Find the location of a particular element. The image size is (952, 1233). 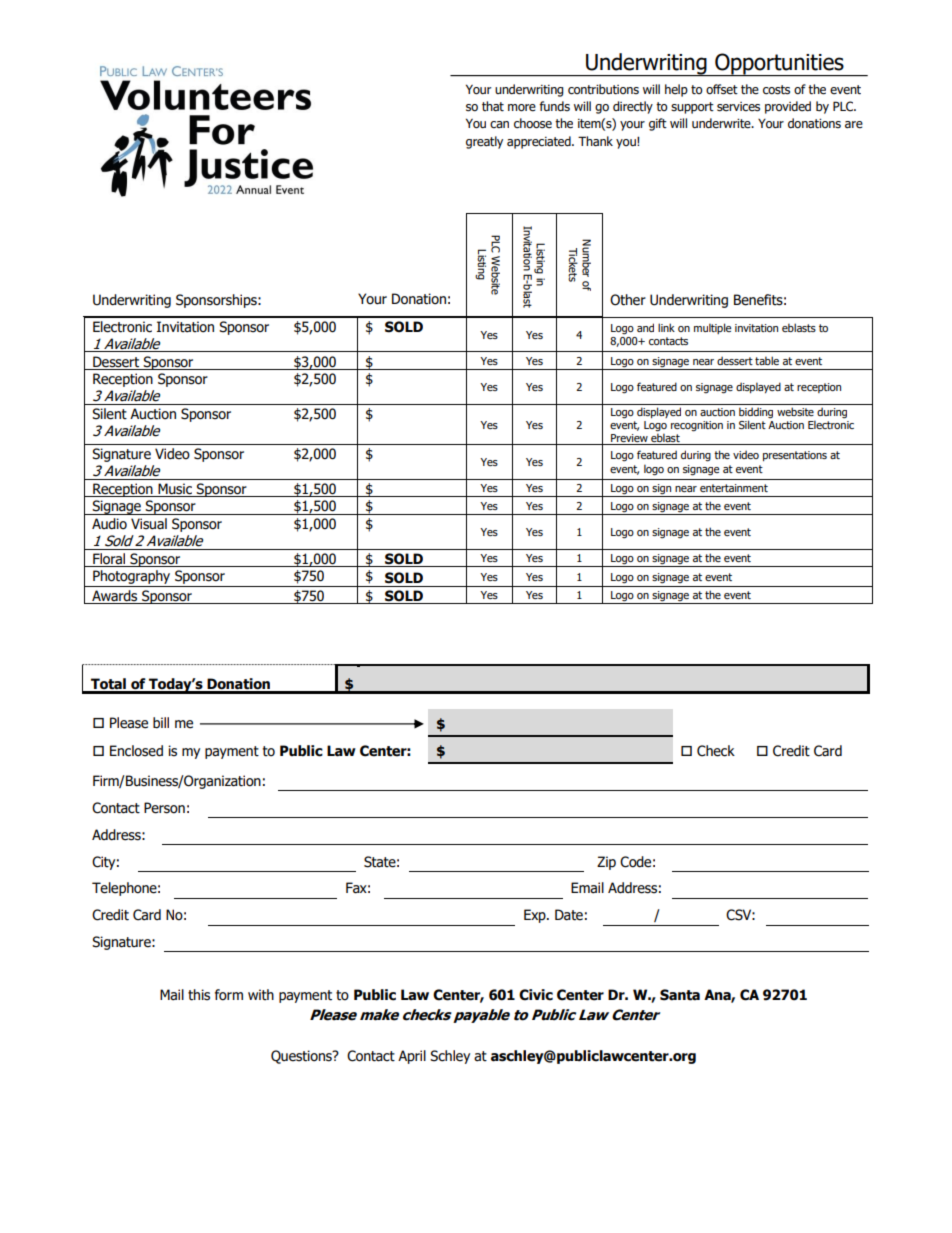

Preview is located at coordinates (629, 439).
